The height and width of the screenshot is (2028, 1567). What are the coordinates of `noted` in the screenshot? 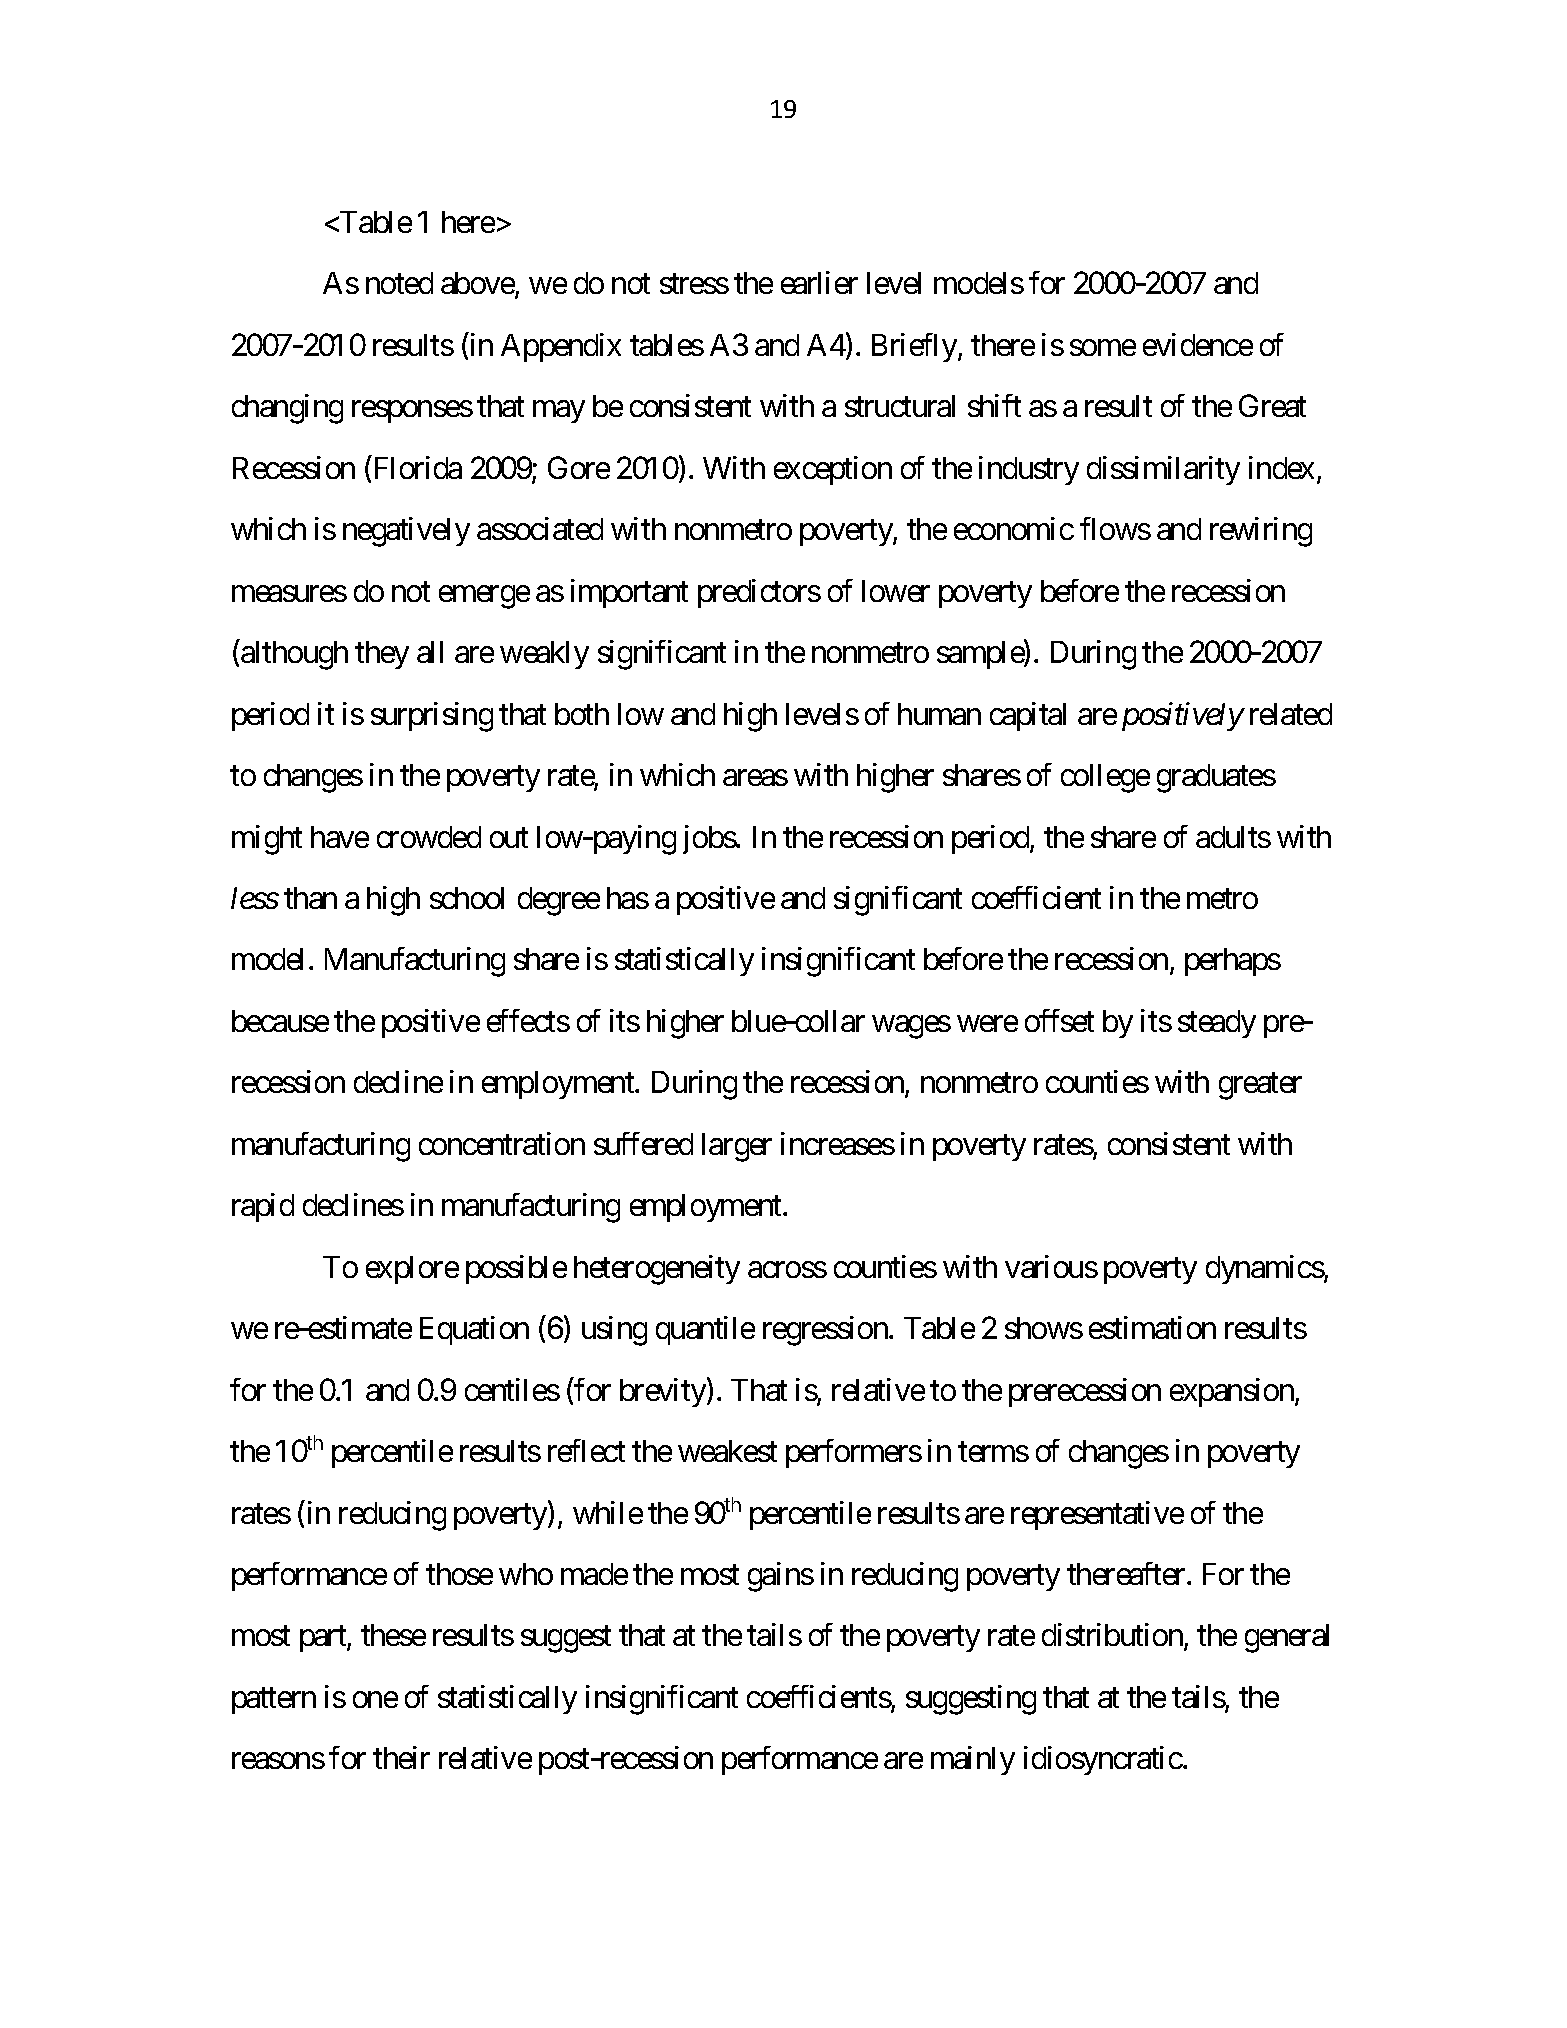 It's located at (399, 283).
